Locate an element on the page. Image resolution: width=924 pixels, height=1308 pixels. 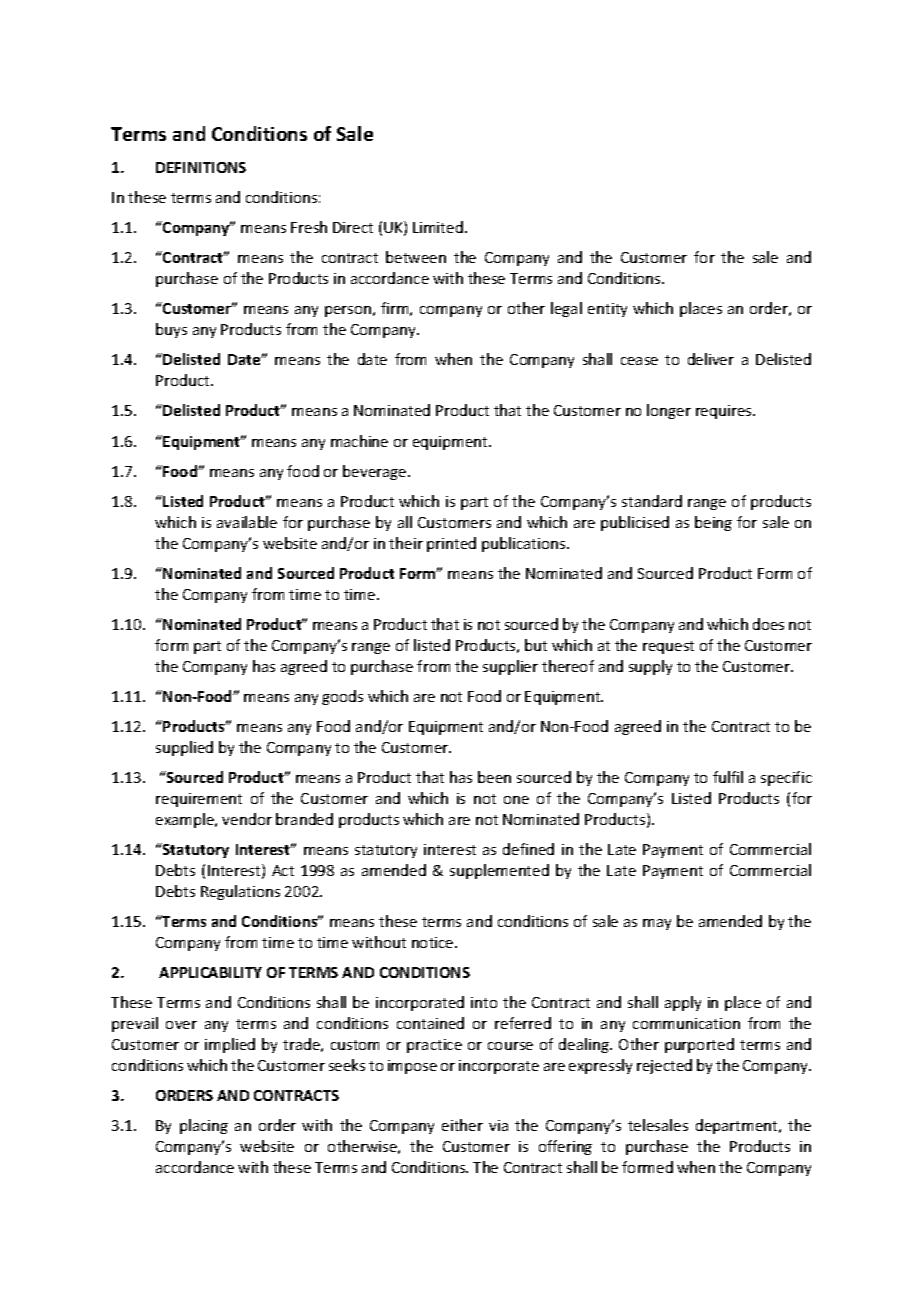
being is located at coordinates (713, 523).
